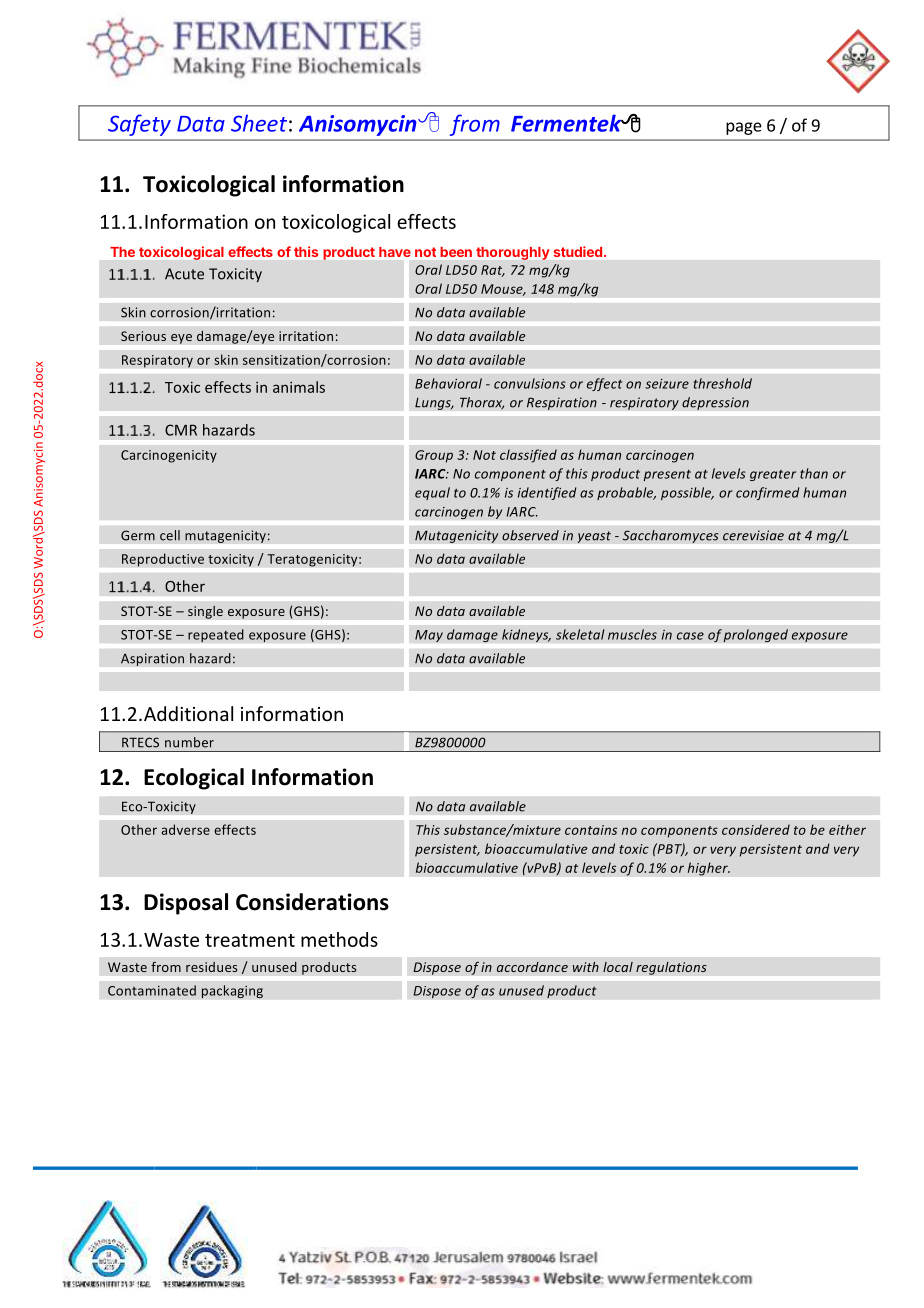 This image has height=1308, width=924. What do you see at coordinates (671, 968) in the image?
I see `regulations` at bounding box center [671, 968].
